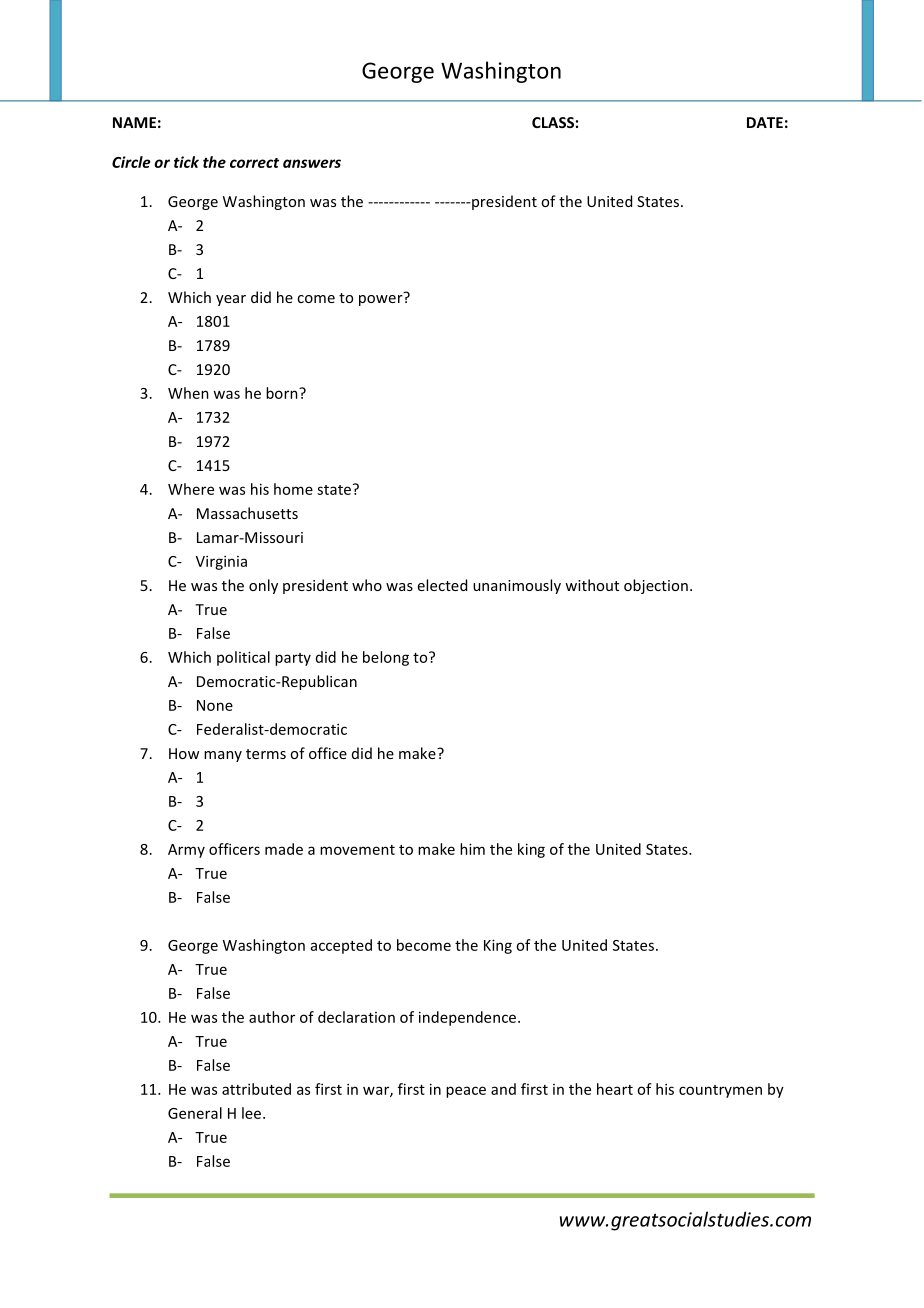 The width and height of the screenshot is (924, 1308). What do you see at coordinates (195, 1113) in the screenshot?
I see `General` at bounding box center [195, 1113].
